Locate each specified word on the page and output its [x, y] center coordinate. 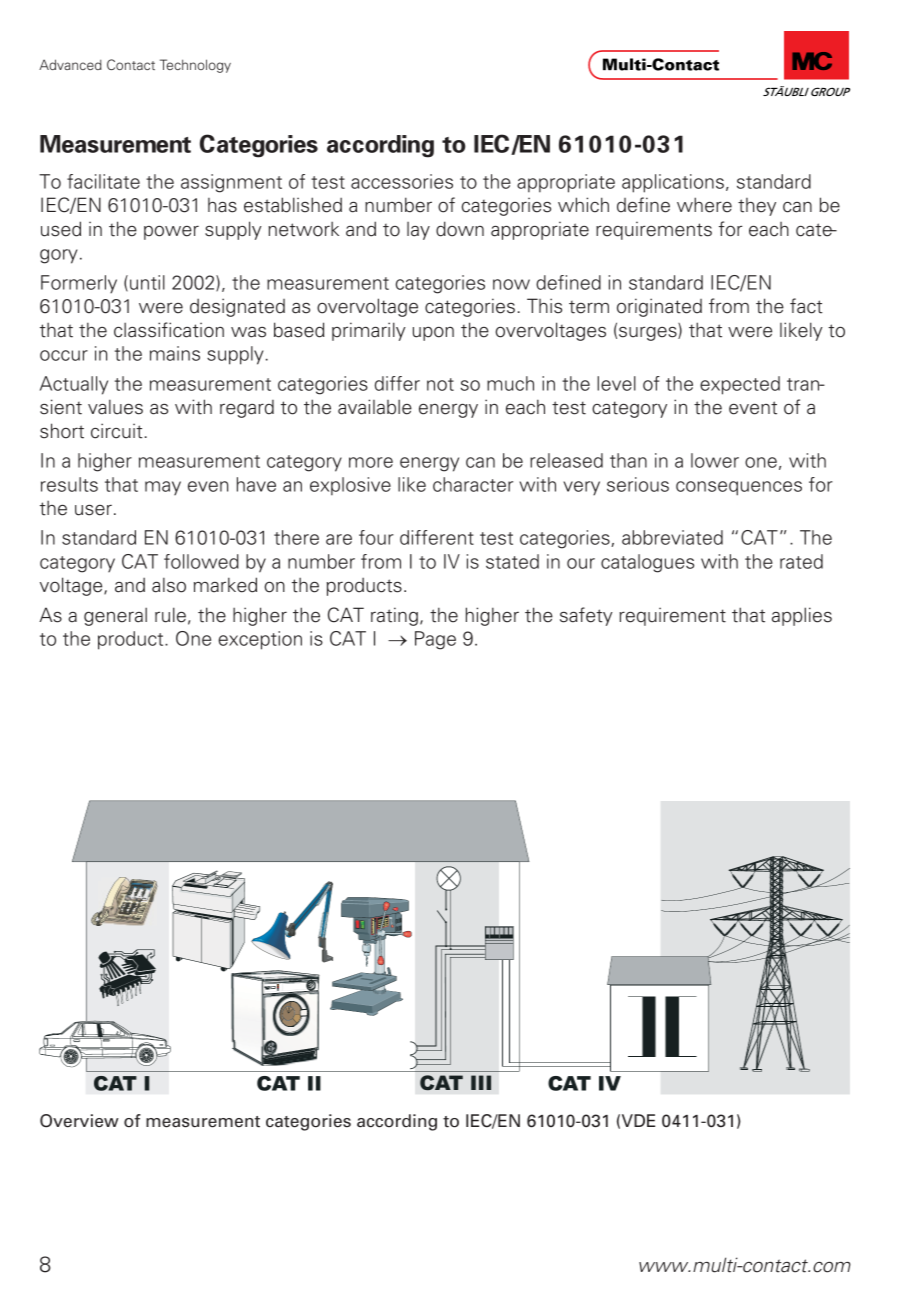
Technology [195, 66]
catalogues [647, 563]
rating [394, 616]
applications [673, 183]
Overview [79, 1121]
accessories [402, 181]
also [169, 585]
